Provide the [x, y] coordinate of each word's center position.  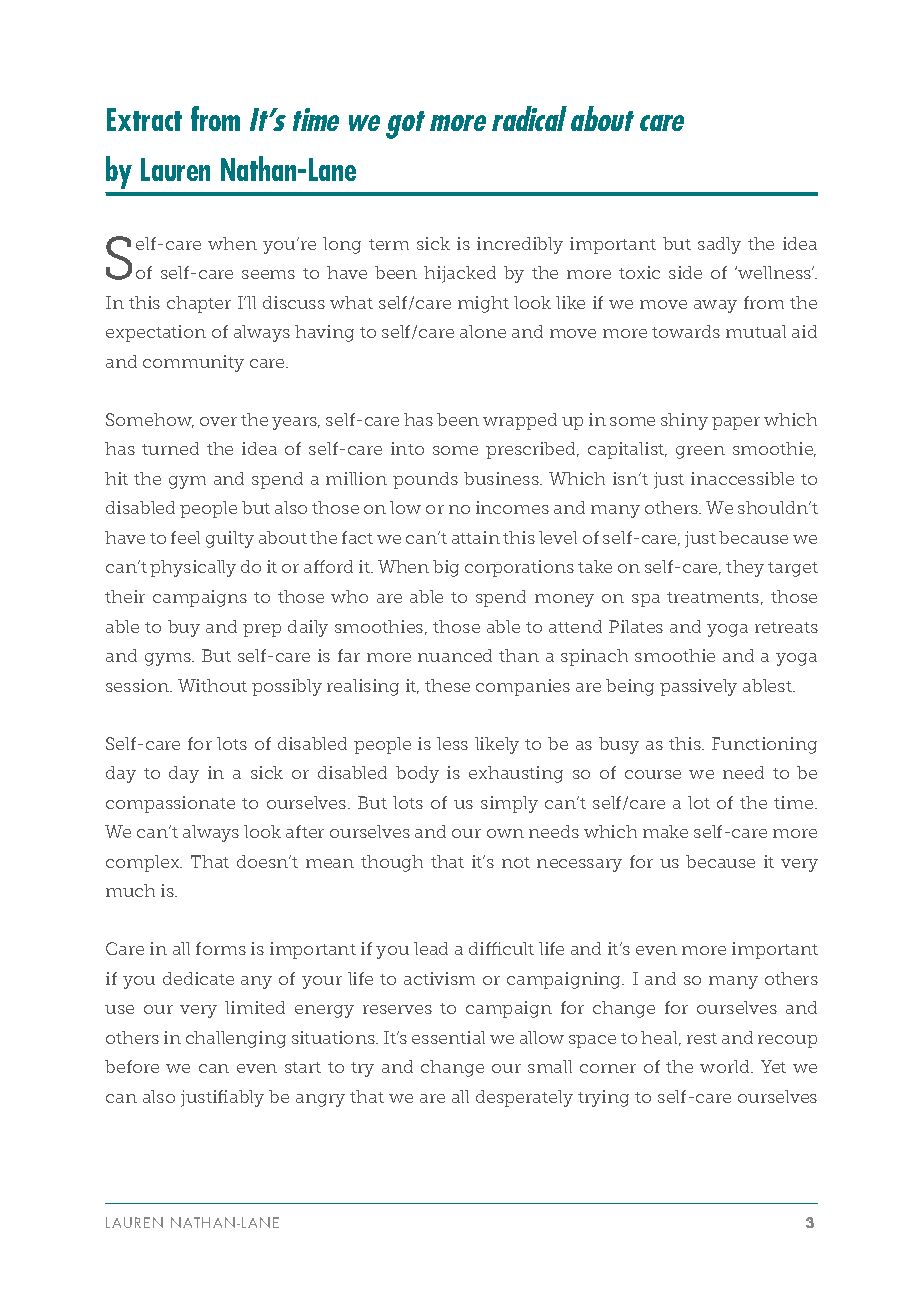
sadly [719, 245]
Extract [144, 119]
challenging [236, 1039]
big [446, 568]
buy [184, 628]
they [745, 568]
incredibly [520, 245]
